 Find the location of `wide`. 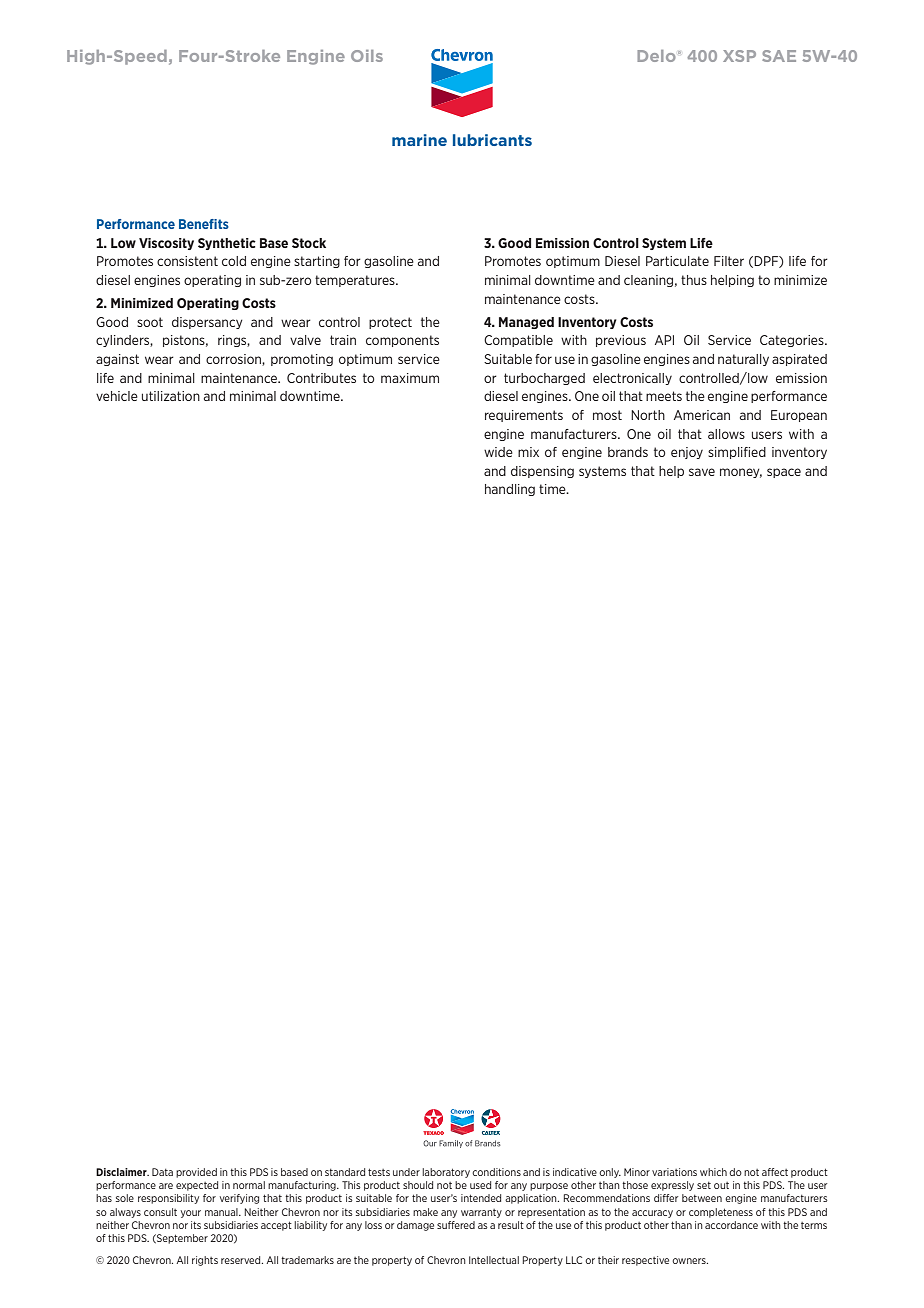

wide is located at coordinates (498, 452).
